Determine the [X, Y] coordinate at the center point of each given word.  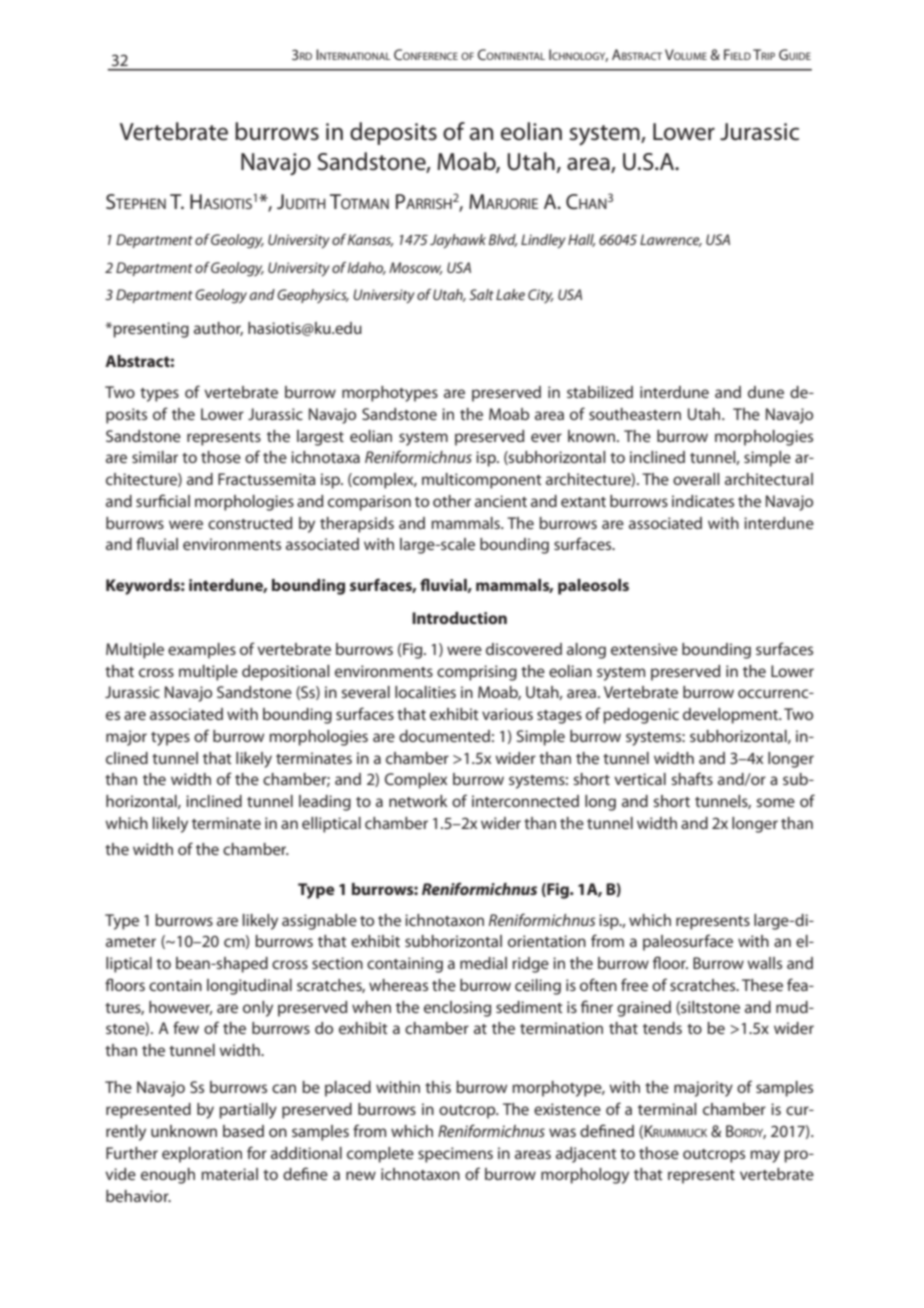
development [731, 716]
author [218, 329]
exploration [202, 1155]
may [765, 1156]
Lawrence [671, 240]
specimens [455, 1155]
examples [202, 651]
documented [444, 736]
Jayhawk [458, 241]
